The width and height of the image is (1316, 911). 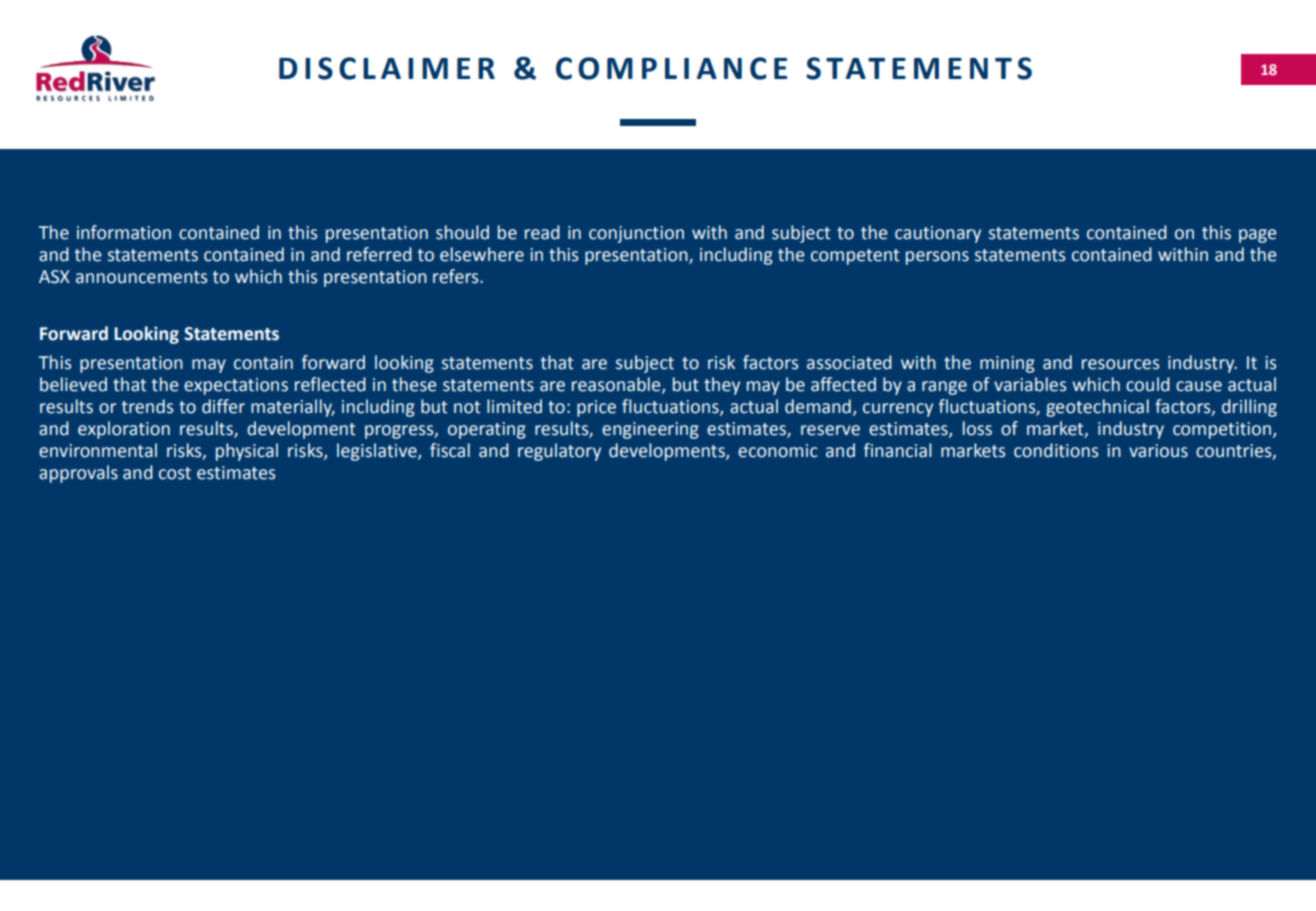 I want to click on announcements, so click(x=141, y=277).
